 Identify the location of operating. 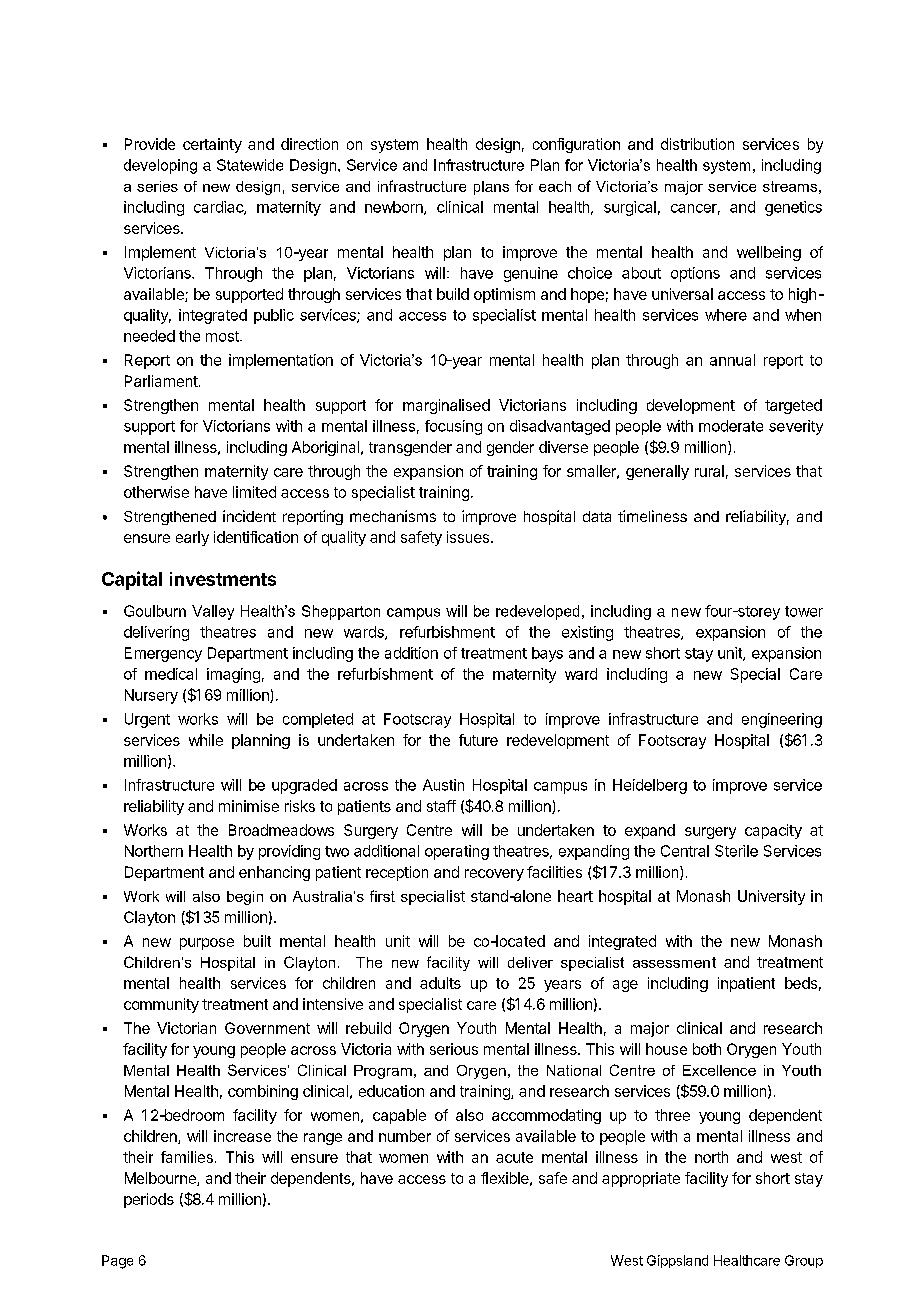
(457, 852).
